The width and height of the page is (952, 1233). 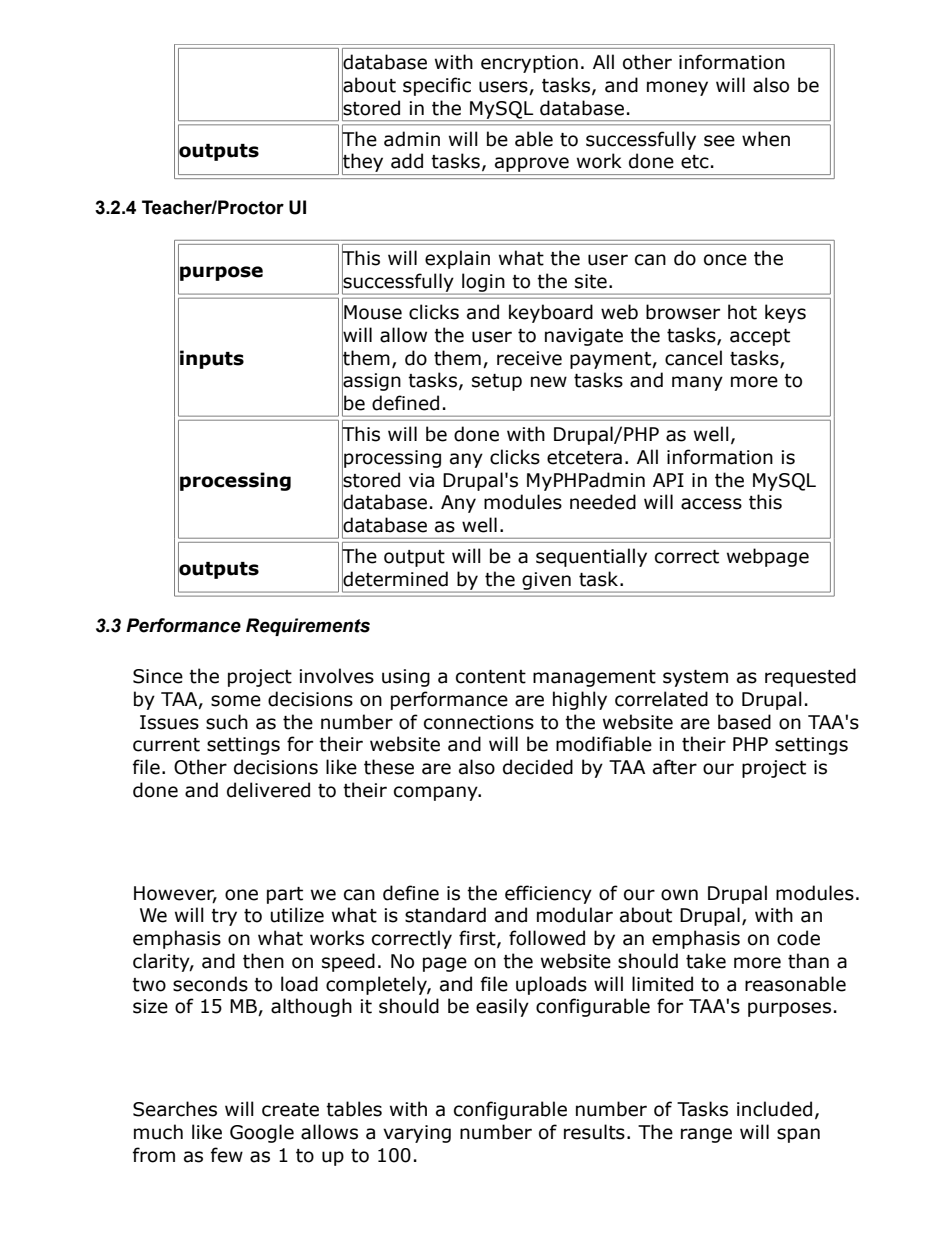 What do you see at coordinates (371, 382) in the page?
I see `assign` at bounding box center [371, 382].
